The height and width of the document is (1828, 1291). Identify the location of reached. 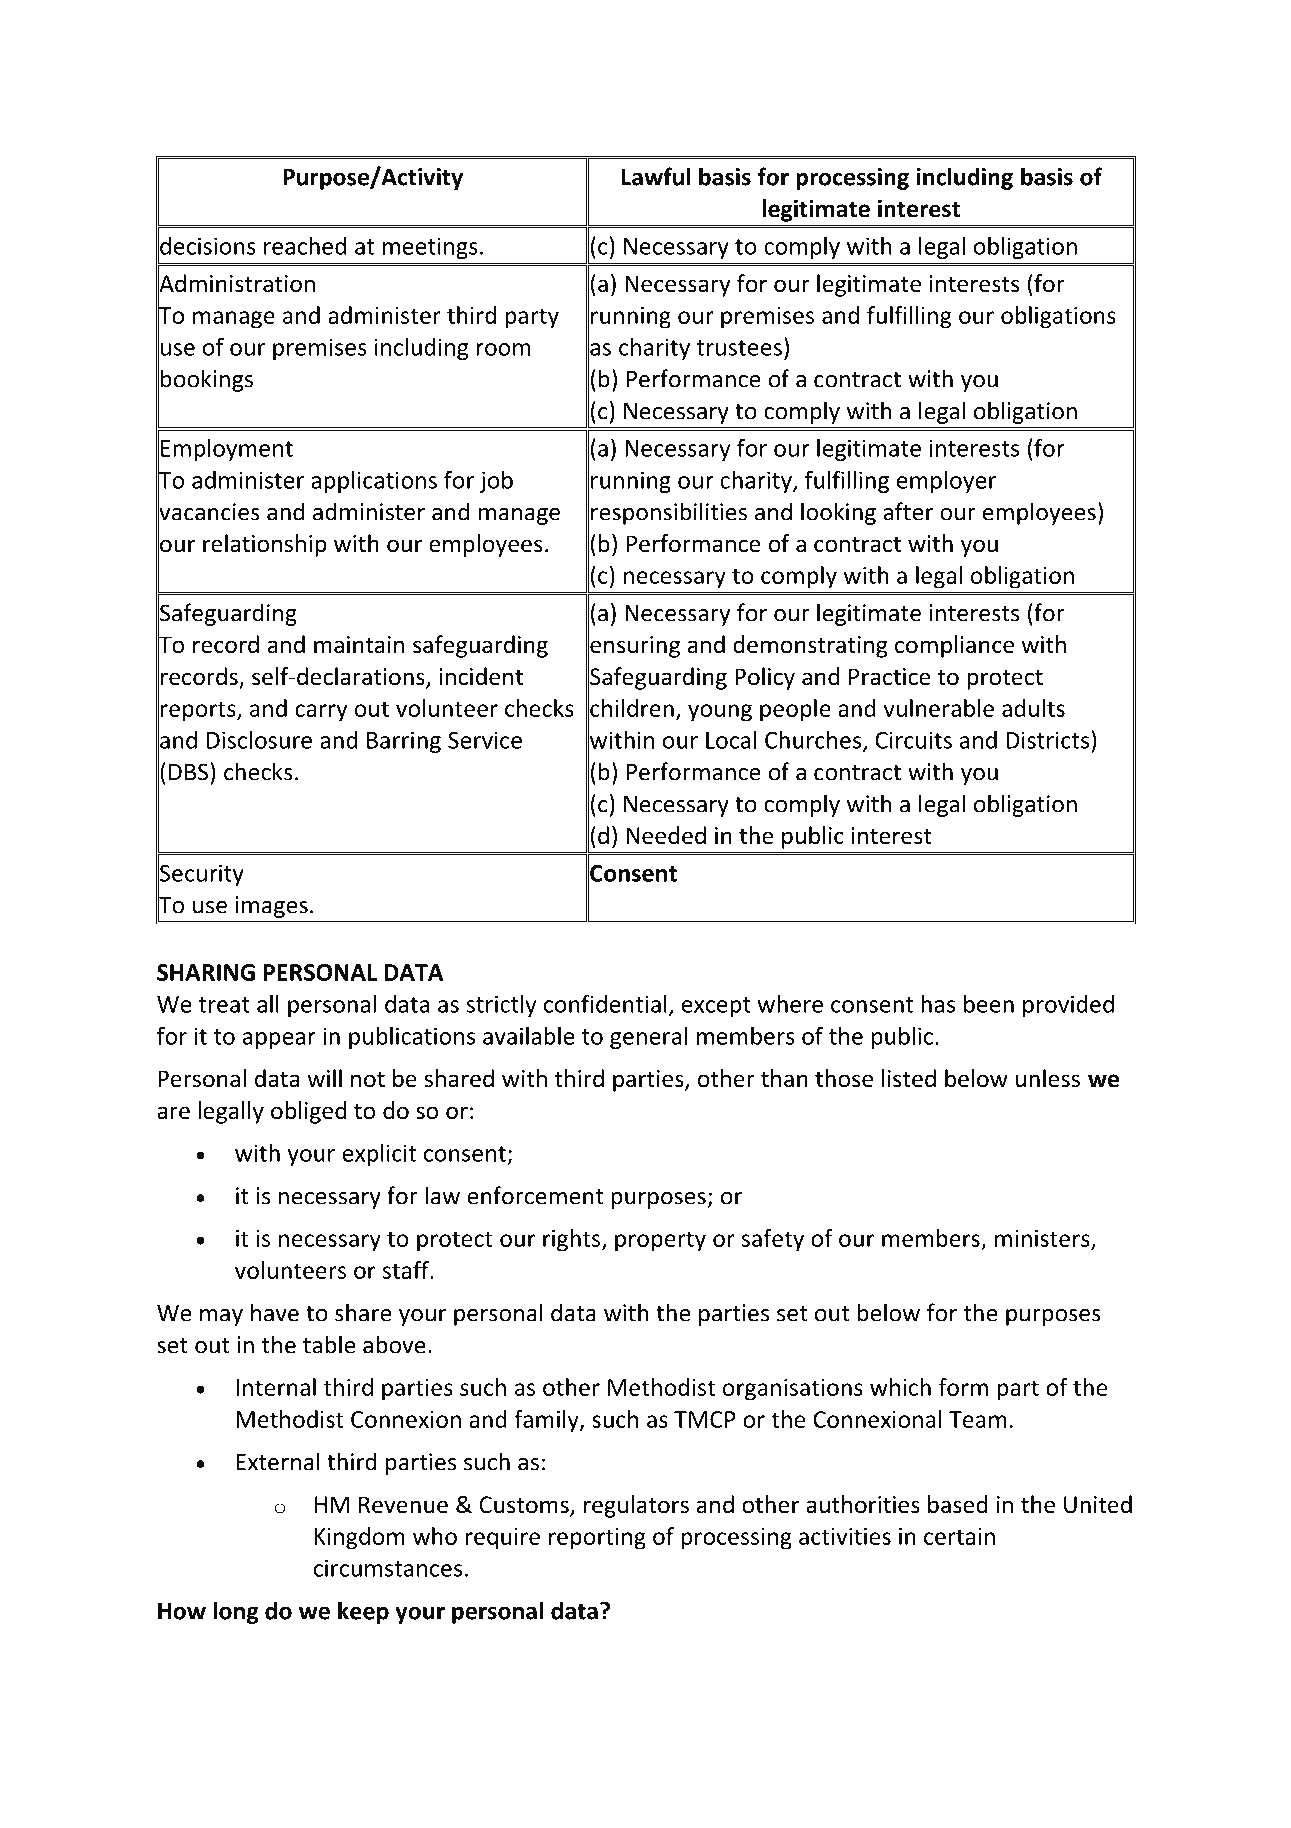
(305, 245).
